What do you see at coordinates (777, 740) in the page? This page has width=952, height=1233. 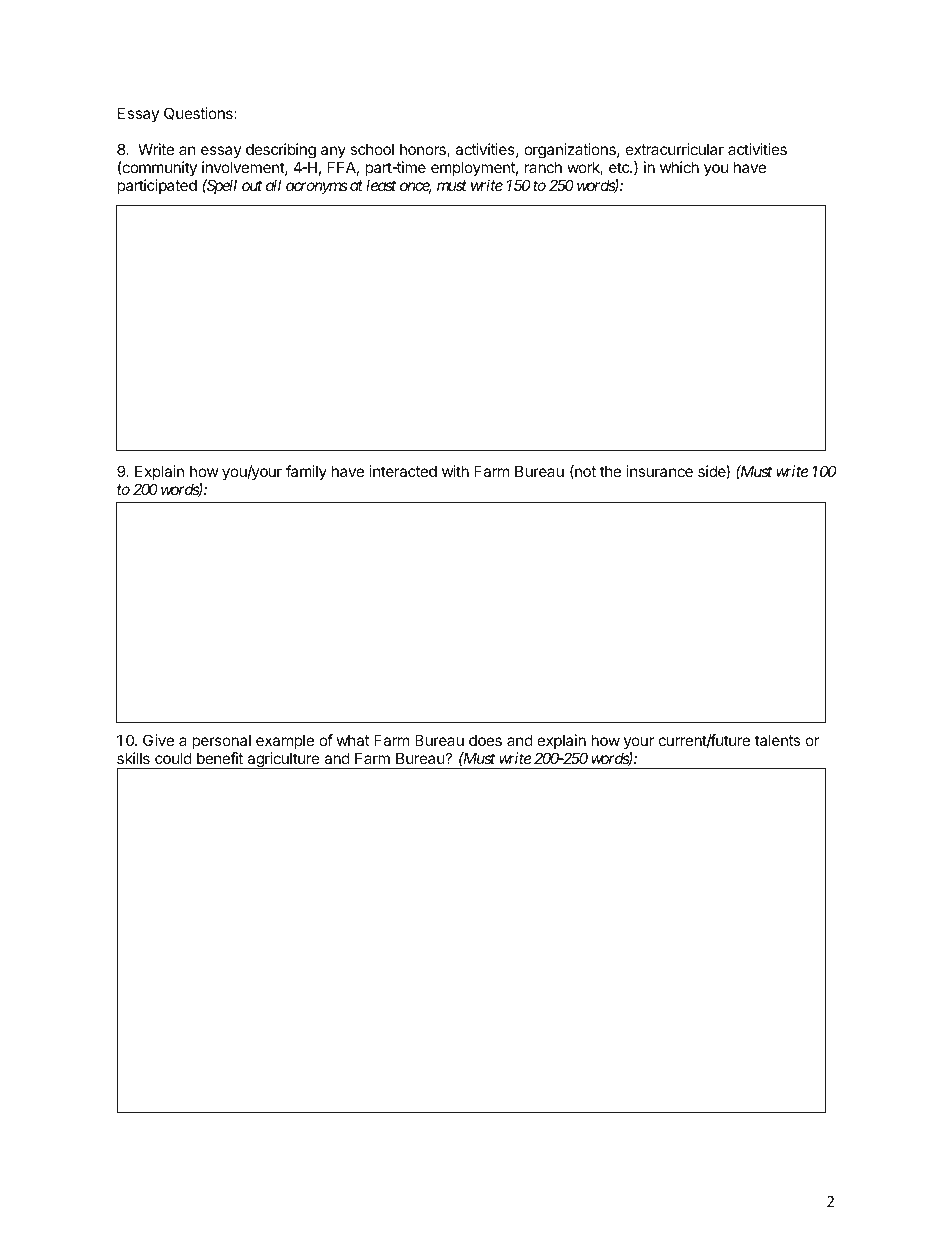 I see `talents` at bounding box center [777, 740].
